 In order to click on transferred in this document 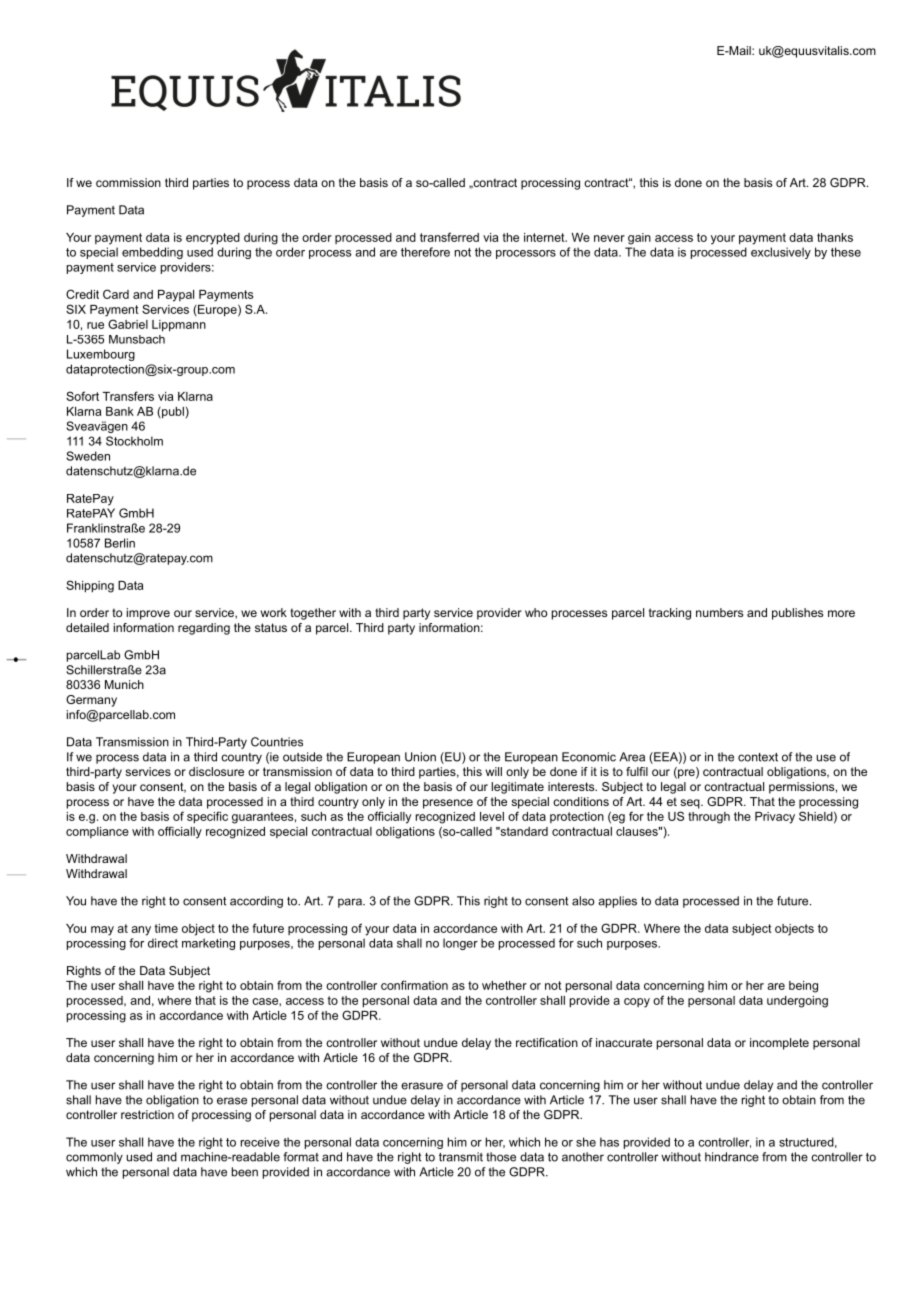, I will do `click(449, 237)`.
